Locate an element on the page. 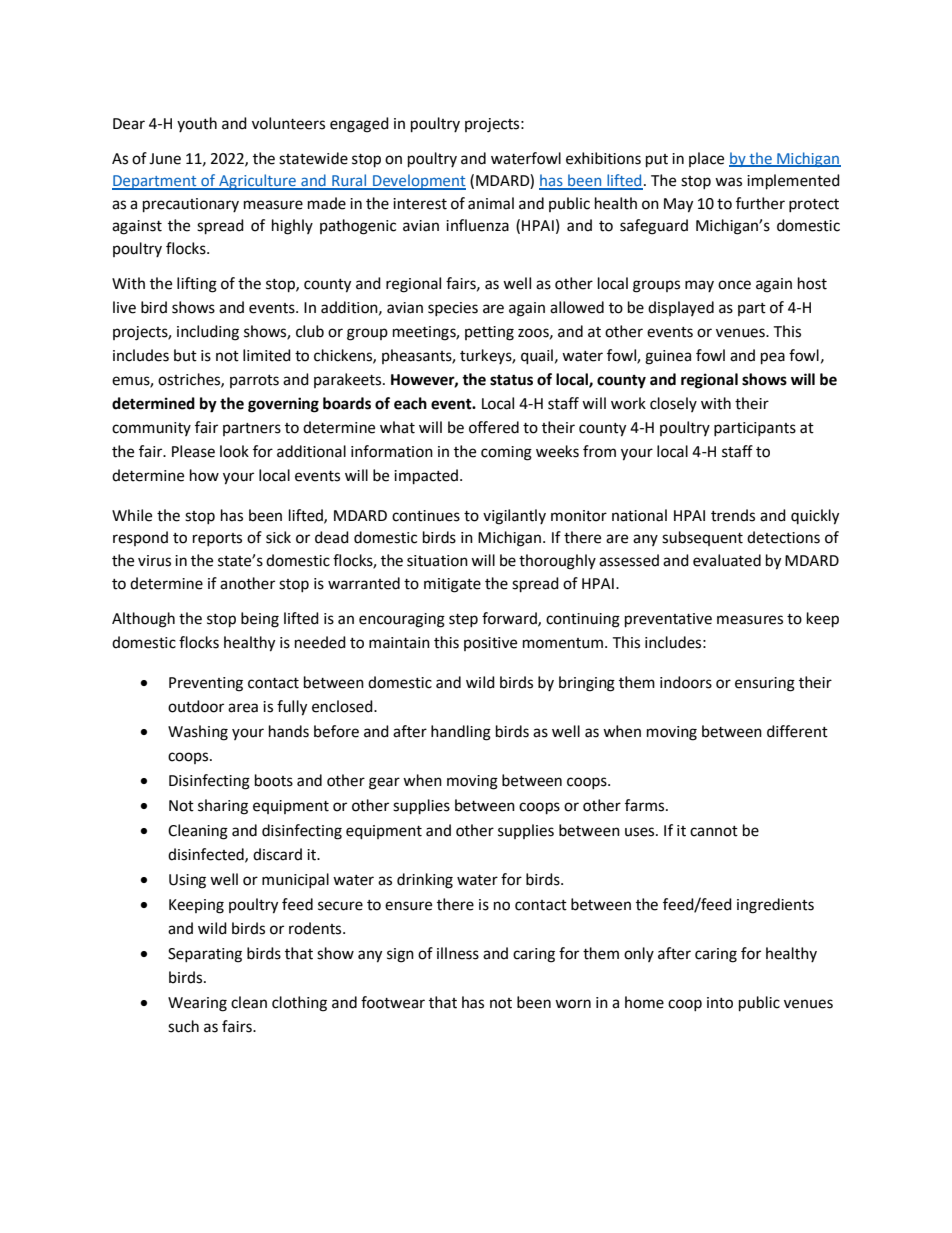 The width and height of the document is (952, 1233). illness is located at coordinates (458, 953).
